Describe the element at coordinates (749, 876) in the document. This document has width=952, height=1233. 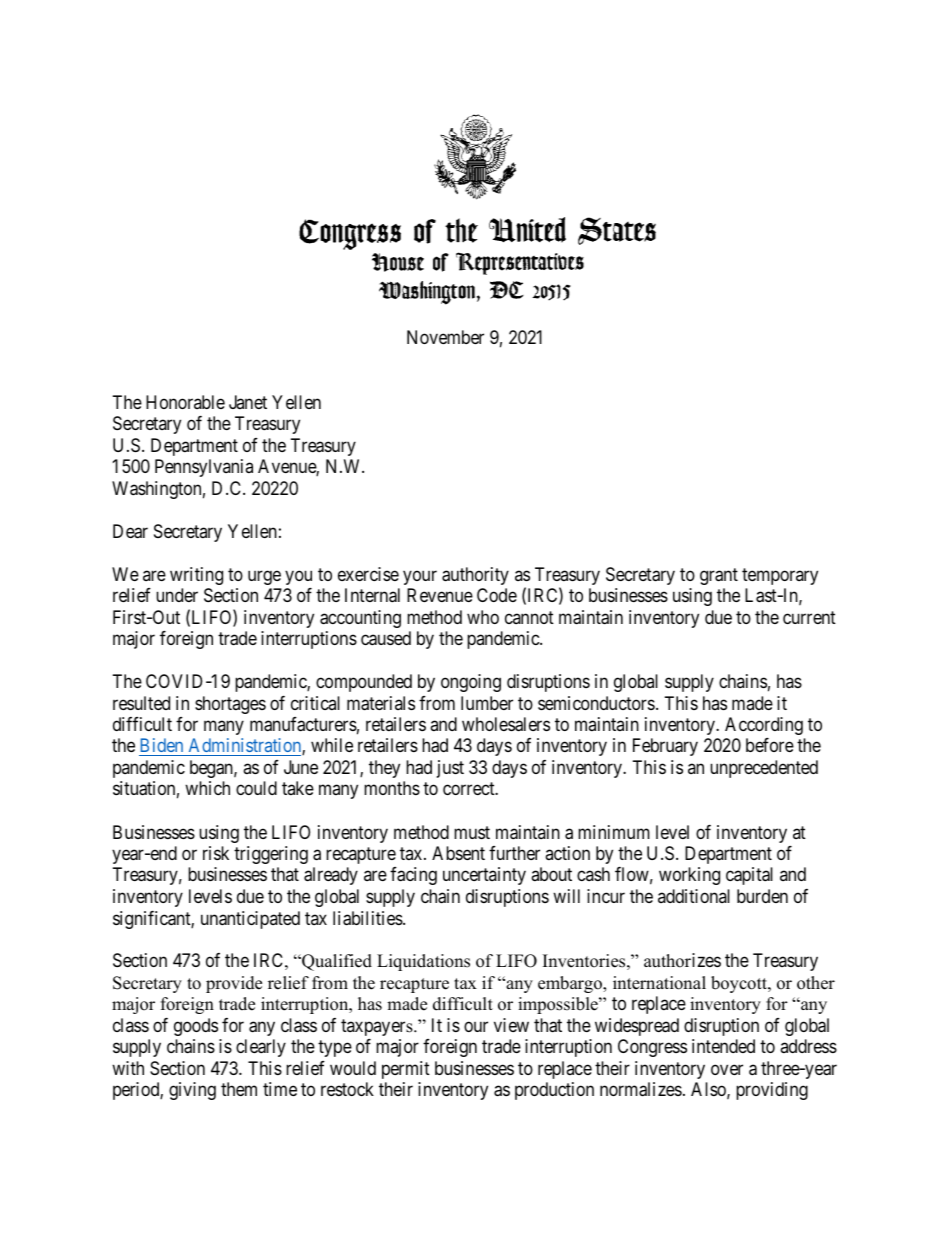
I see `capital` at that location.
